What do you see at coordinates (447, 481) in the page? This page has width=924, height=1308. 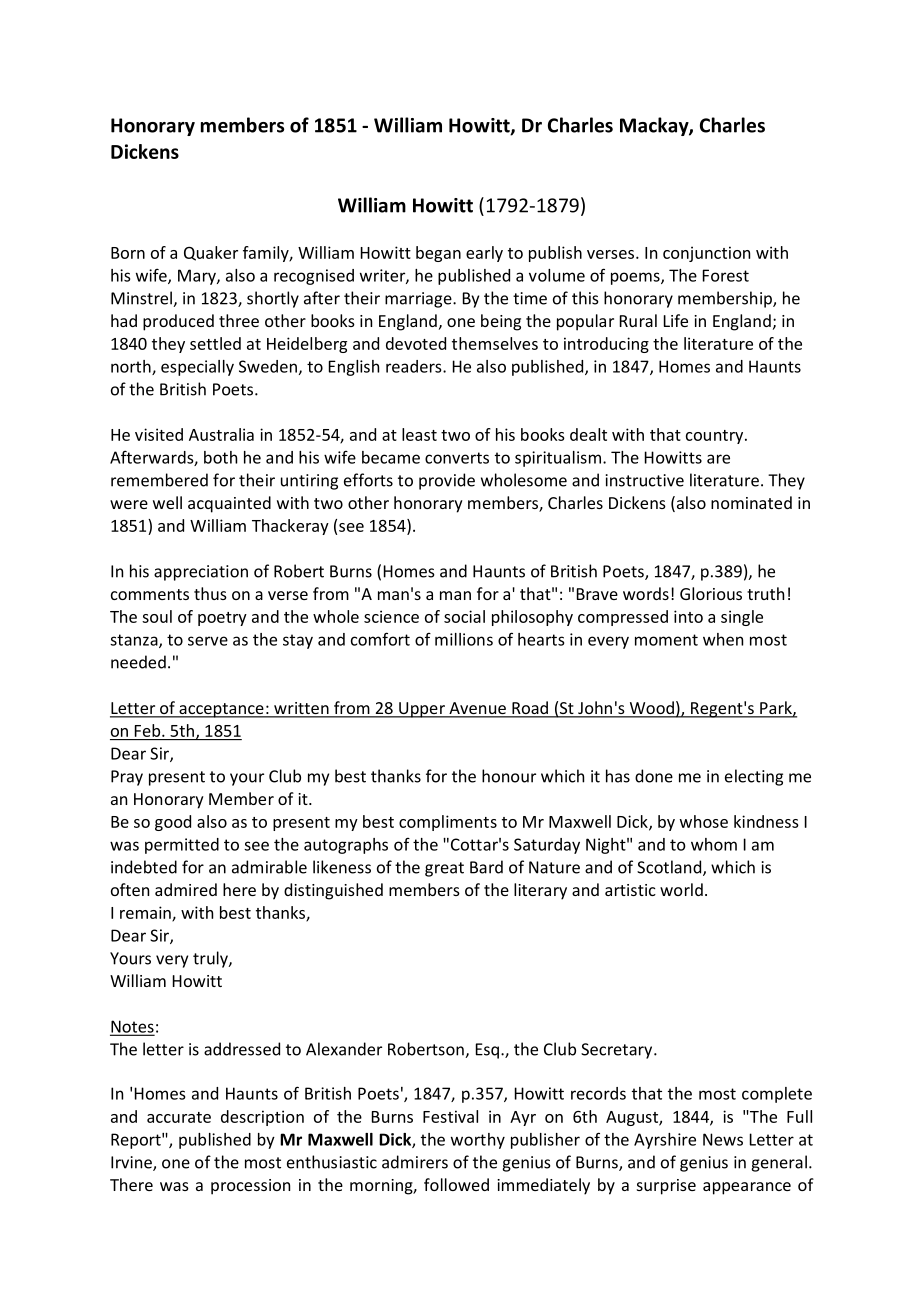 I see `provide` at bounding box center [447, 481].
